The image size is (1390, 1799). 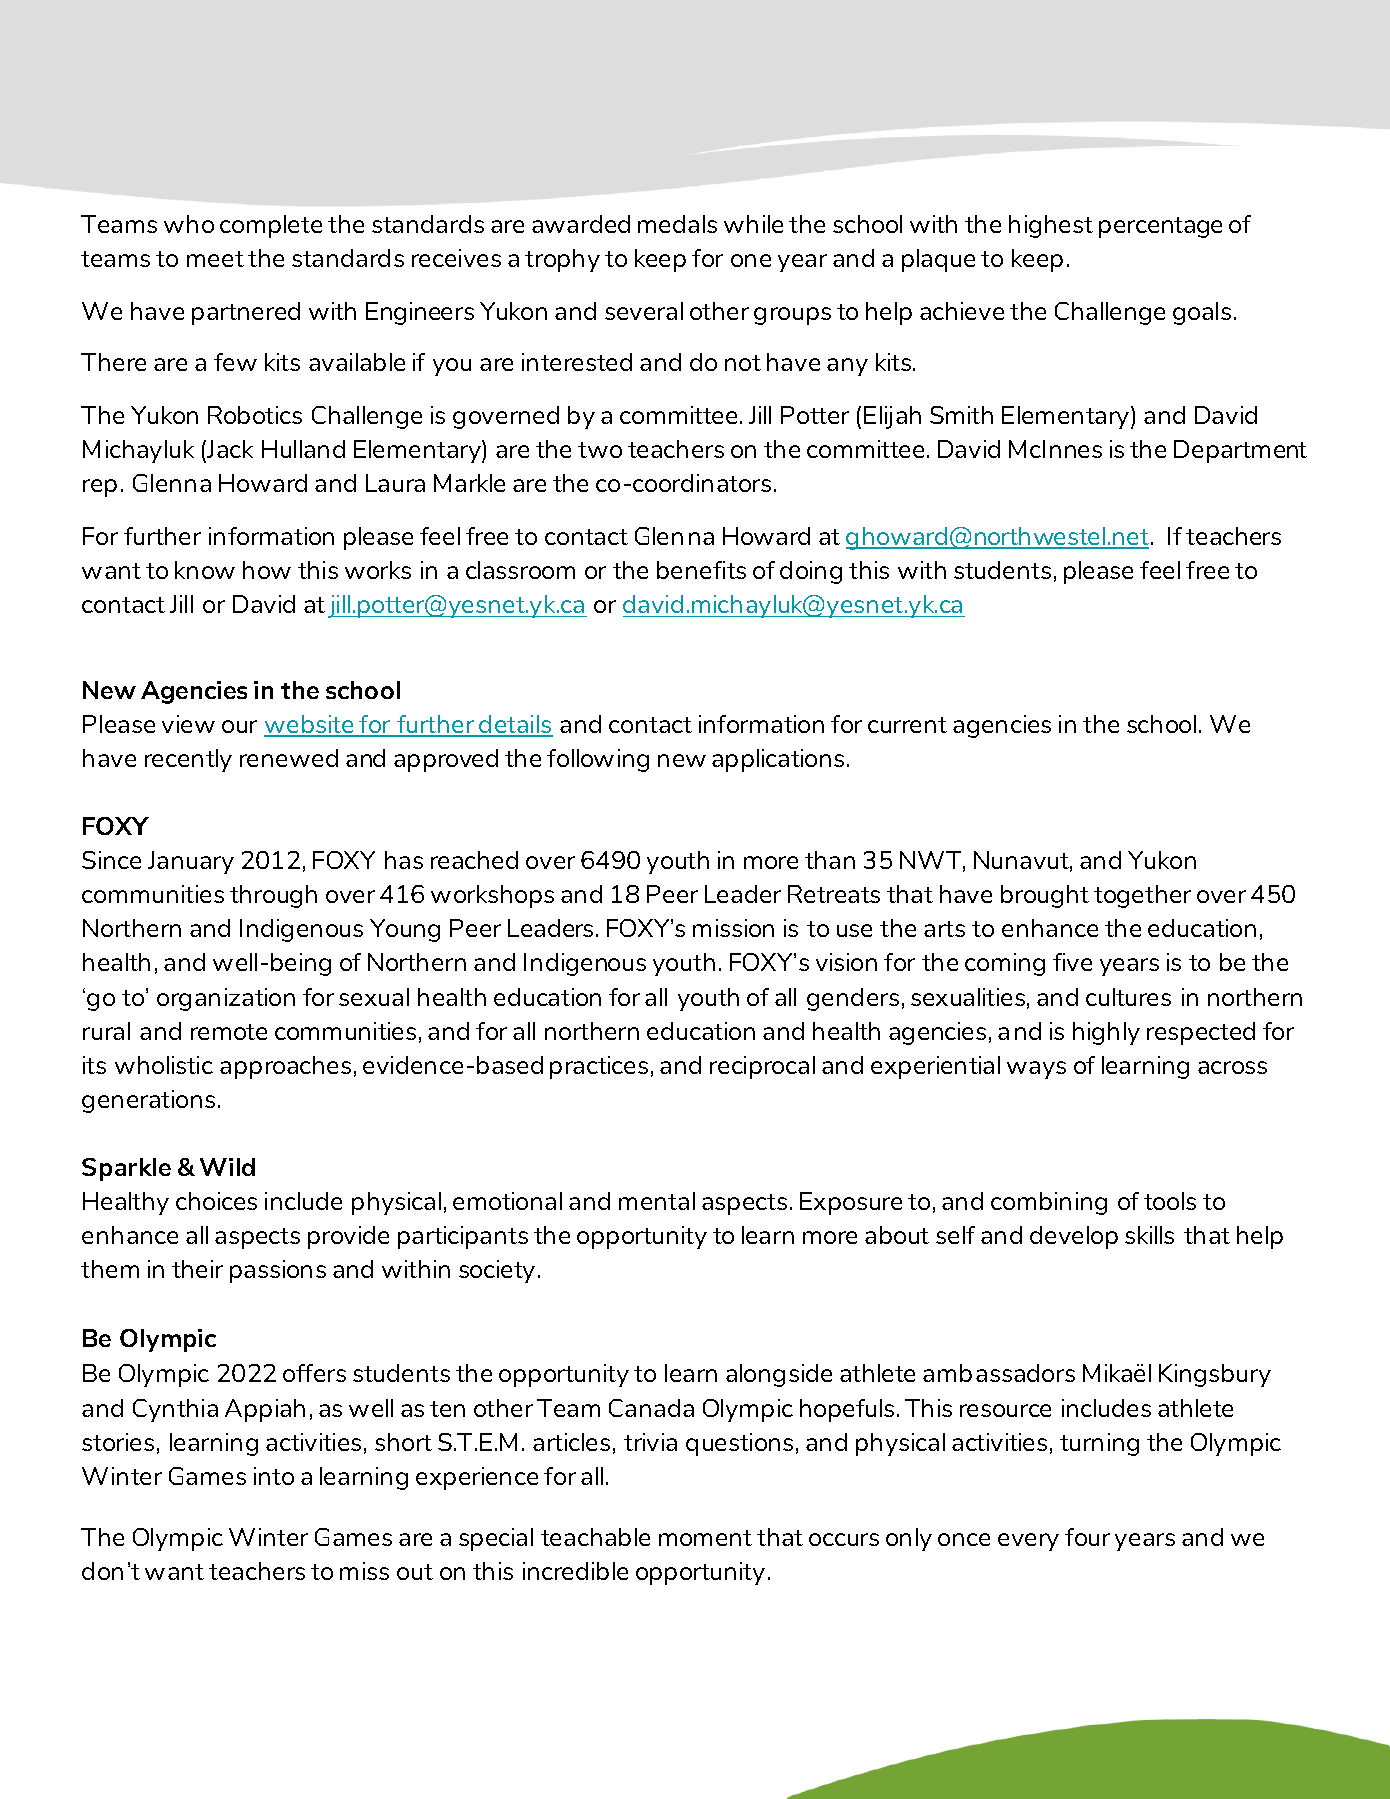 I want to click on highest, so click(x=1051, y=226).
